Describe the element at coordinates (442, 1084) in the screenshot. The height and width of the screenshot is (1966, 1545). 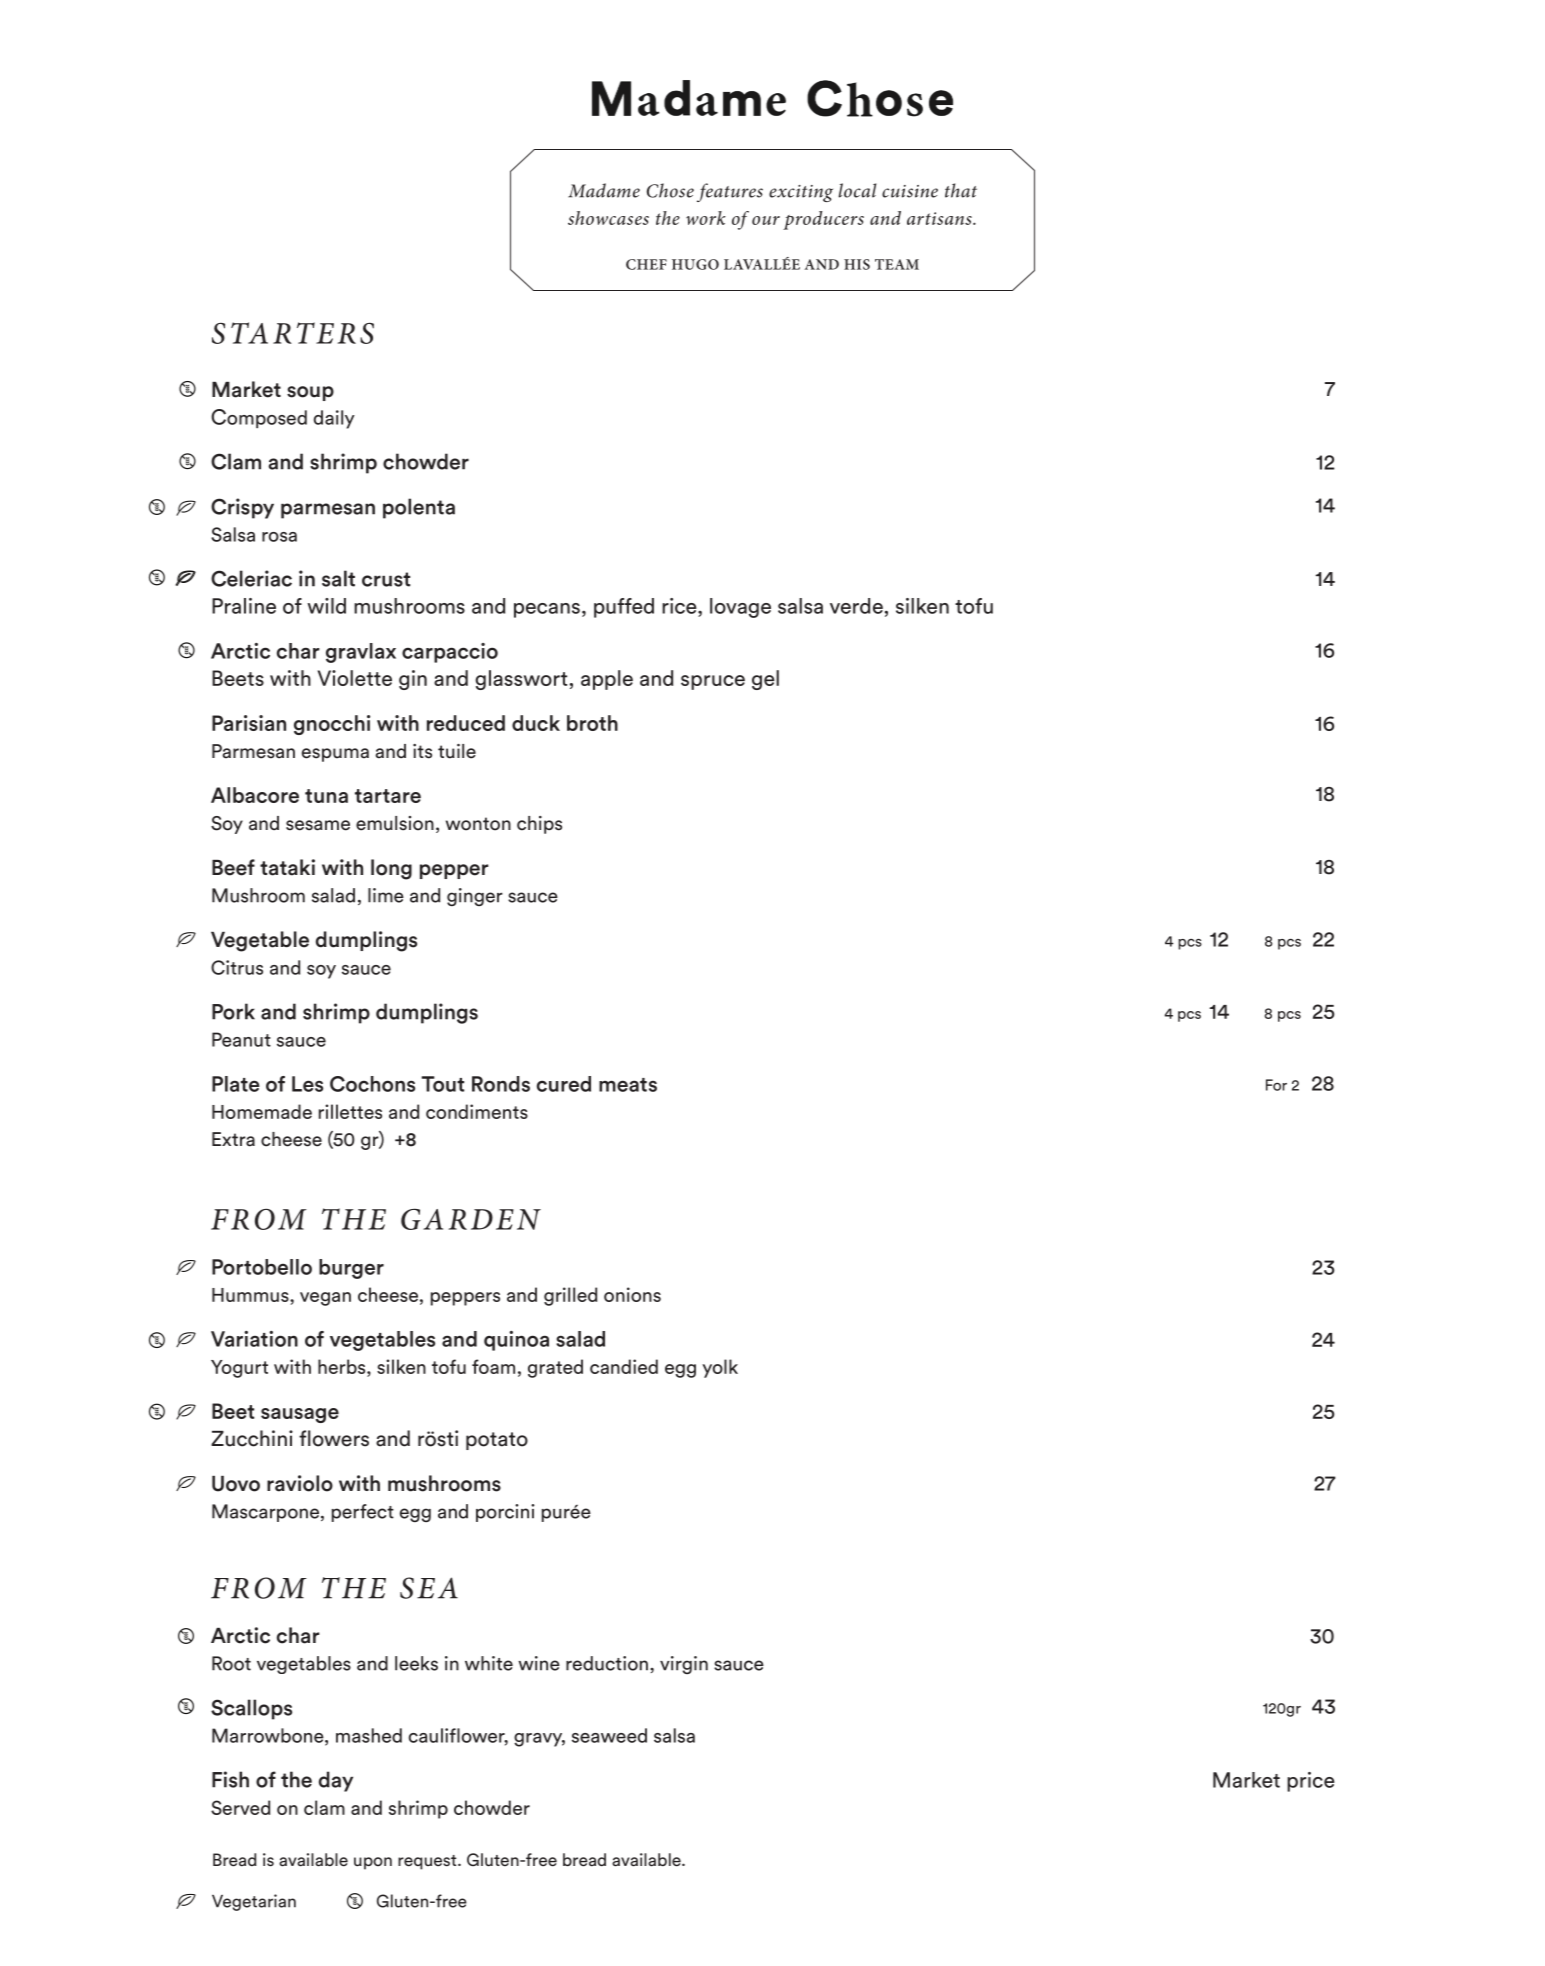
I see `Tout` at that location.
